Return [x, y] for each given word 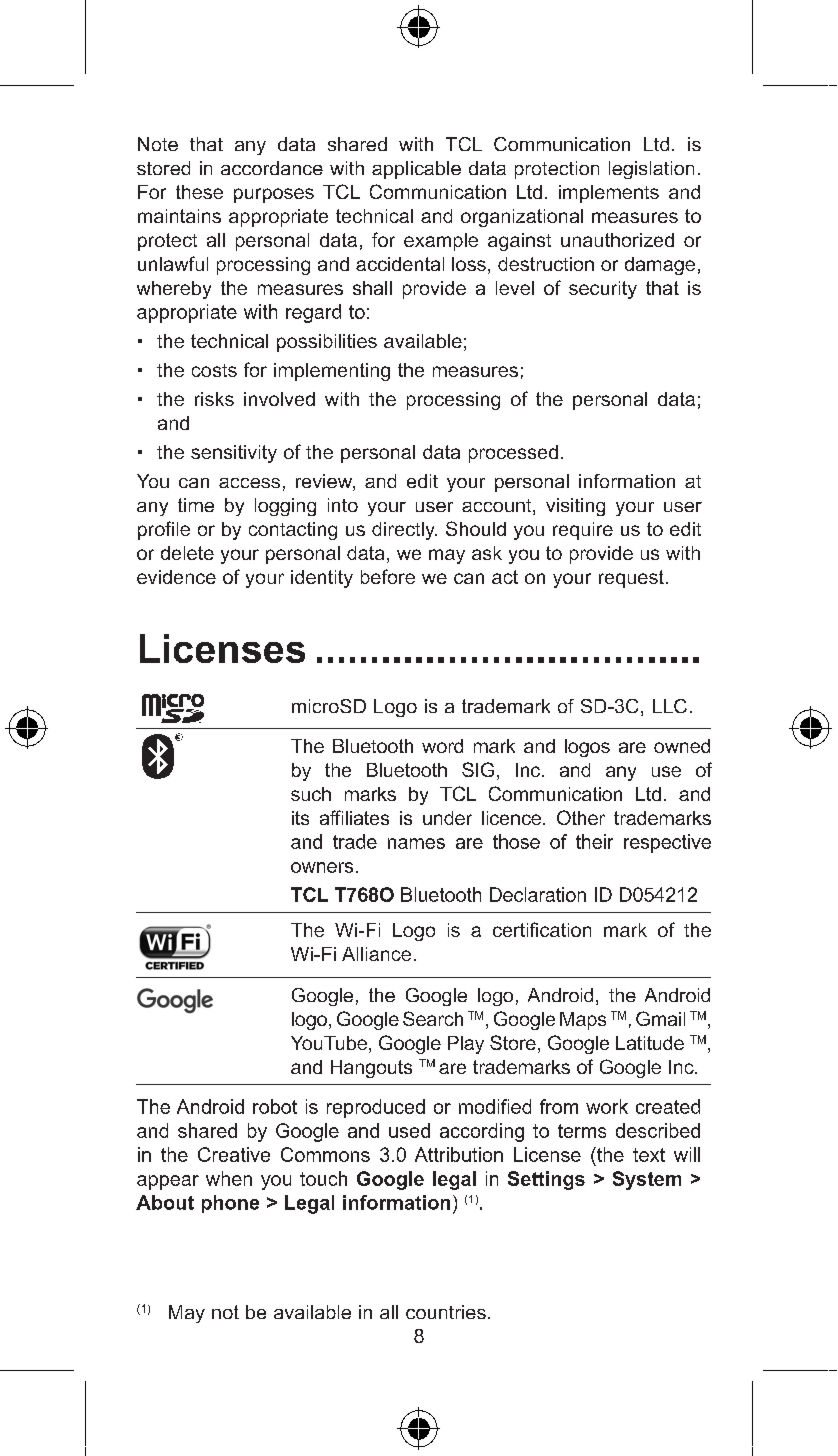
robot [275, 1106]
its [300, 818]
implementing [332, 372]
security [603, 290]
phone [230, 1204]
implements [609, 194]
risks [214, 399]
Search [433, 1018]
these [199, 192]
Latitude [650, 1043]
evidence [176, 577]
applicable [416, 170]
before [388, 576]
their [594, 841]
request [631, 579]
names [416, 843]
